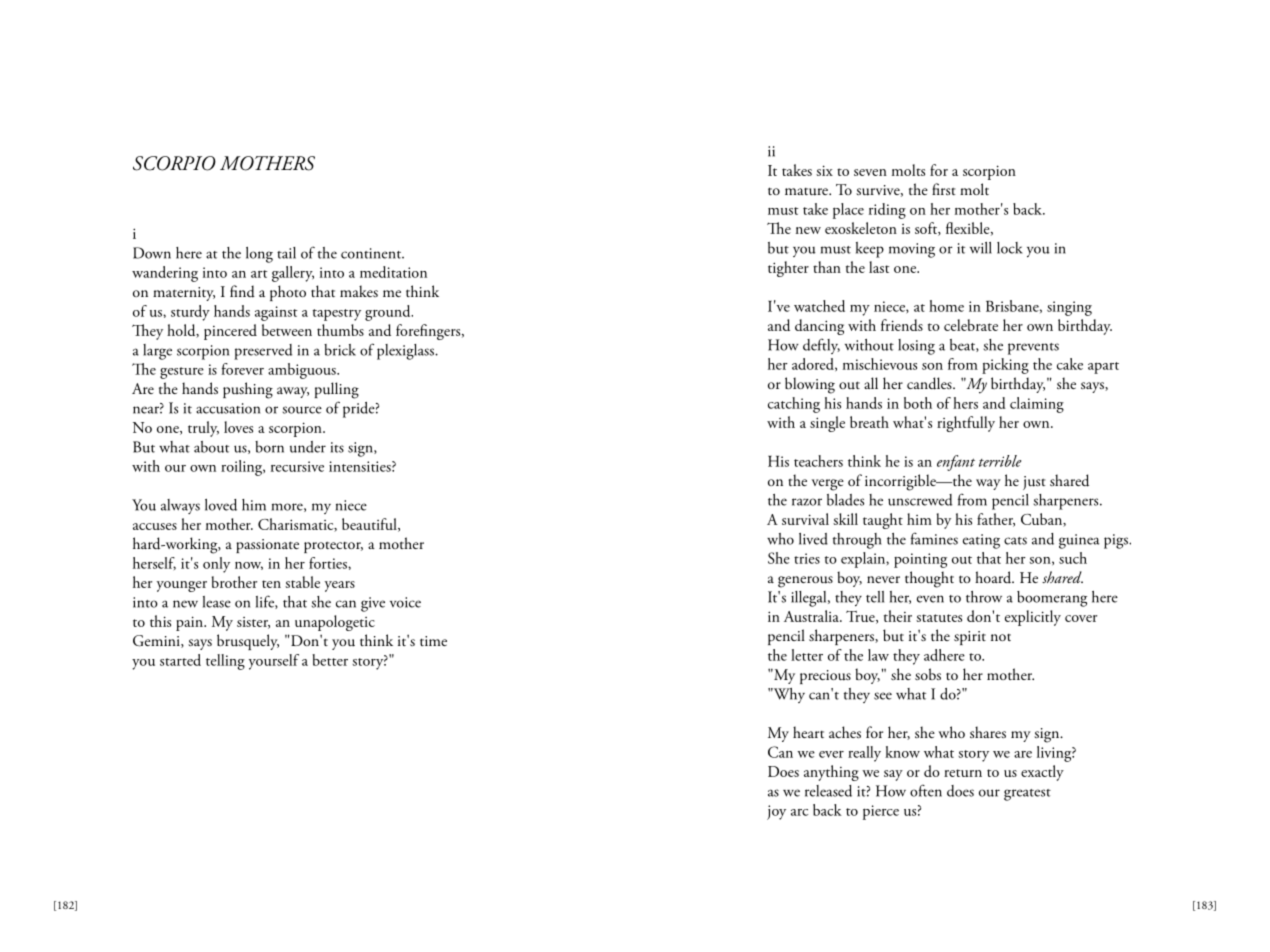 The height and width of the document is (952, 1270). I want to click on tail, so click(286, 253).
